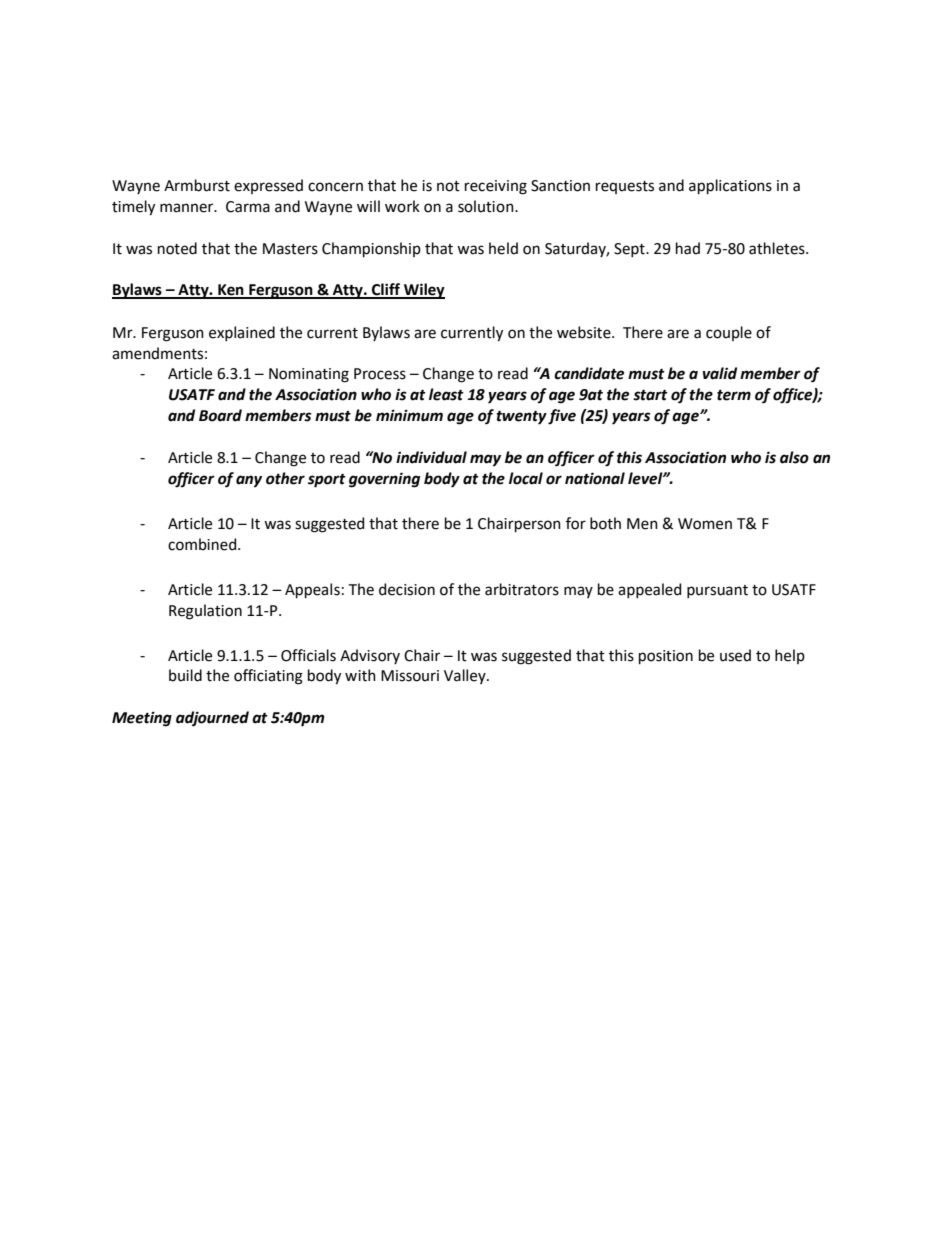  What do you see at coordinates (576, 523) in the document?
I see `for` at bounding box center [576, 523].
